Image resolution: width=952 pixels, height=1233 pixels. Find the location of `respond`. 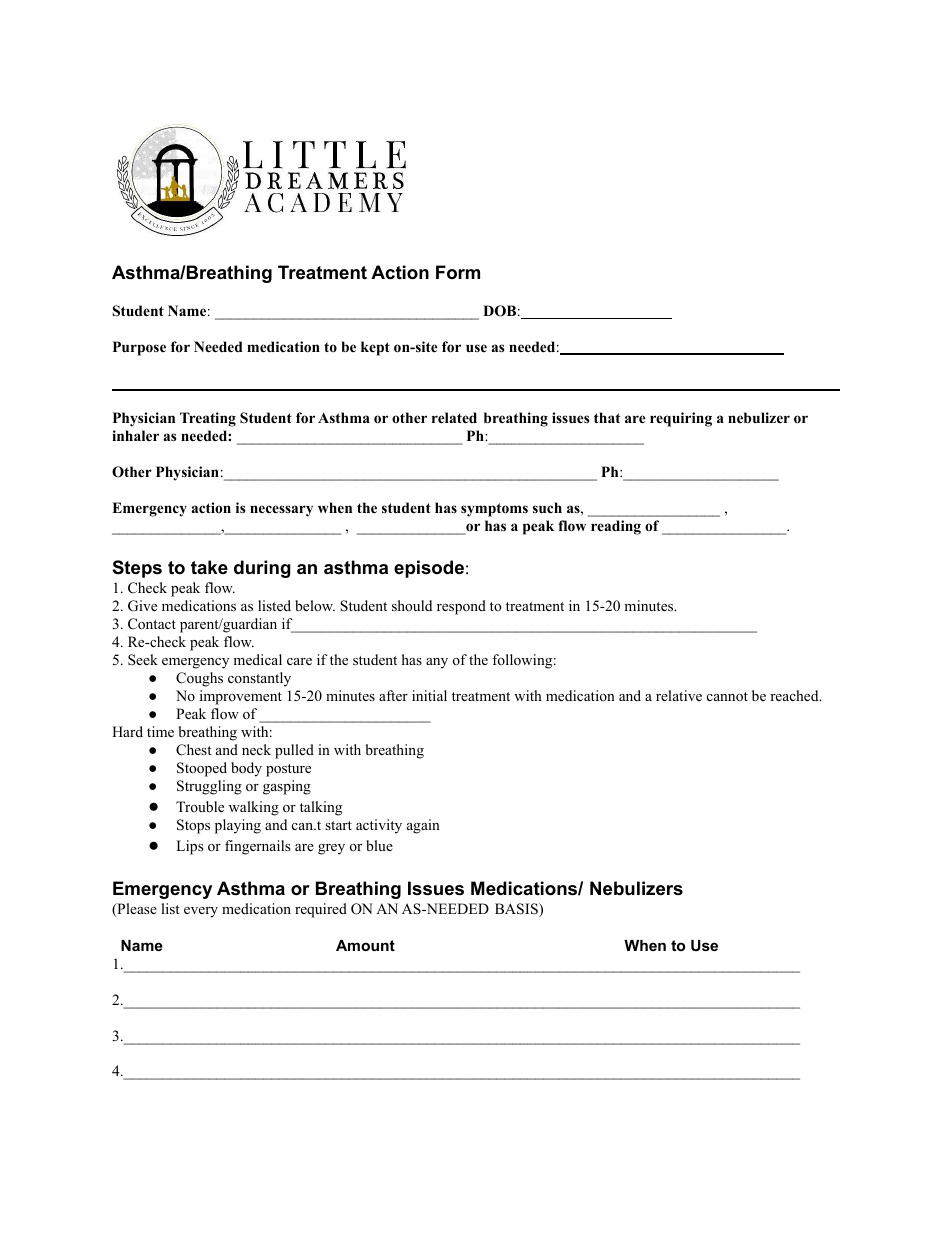

respond is located at coordinates (461, 607).
